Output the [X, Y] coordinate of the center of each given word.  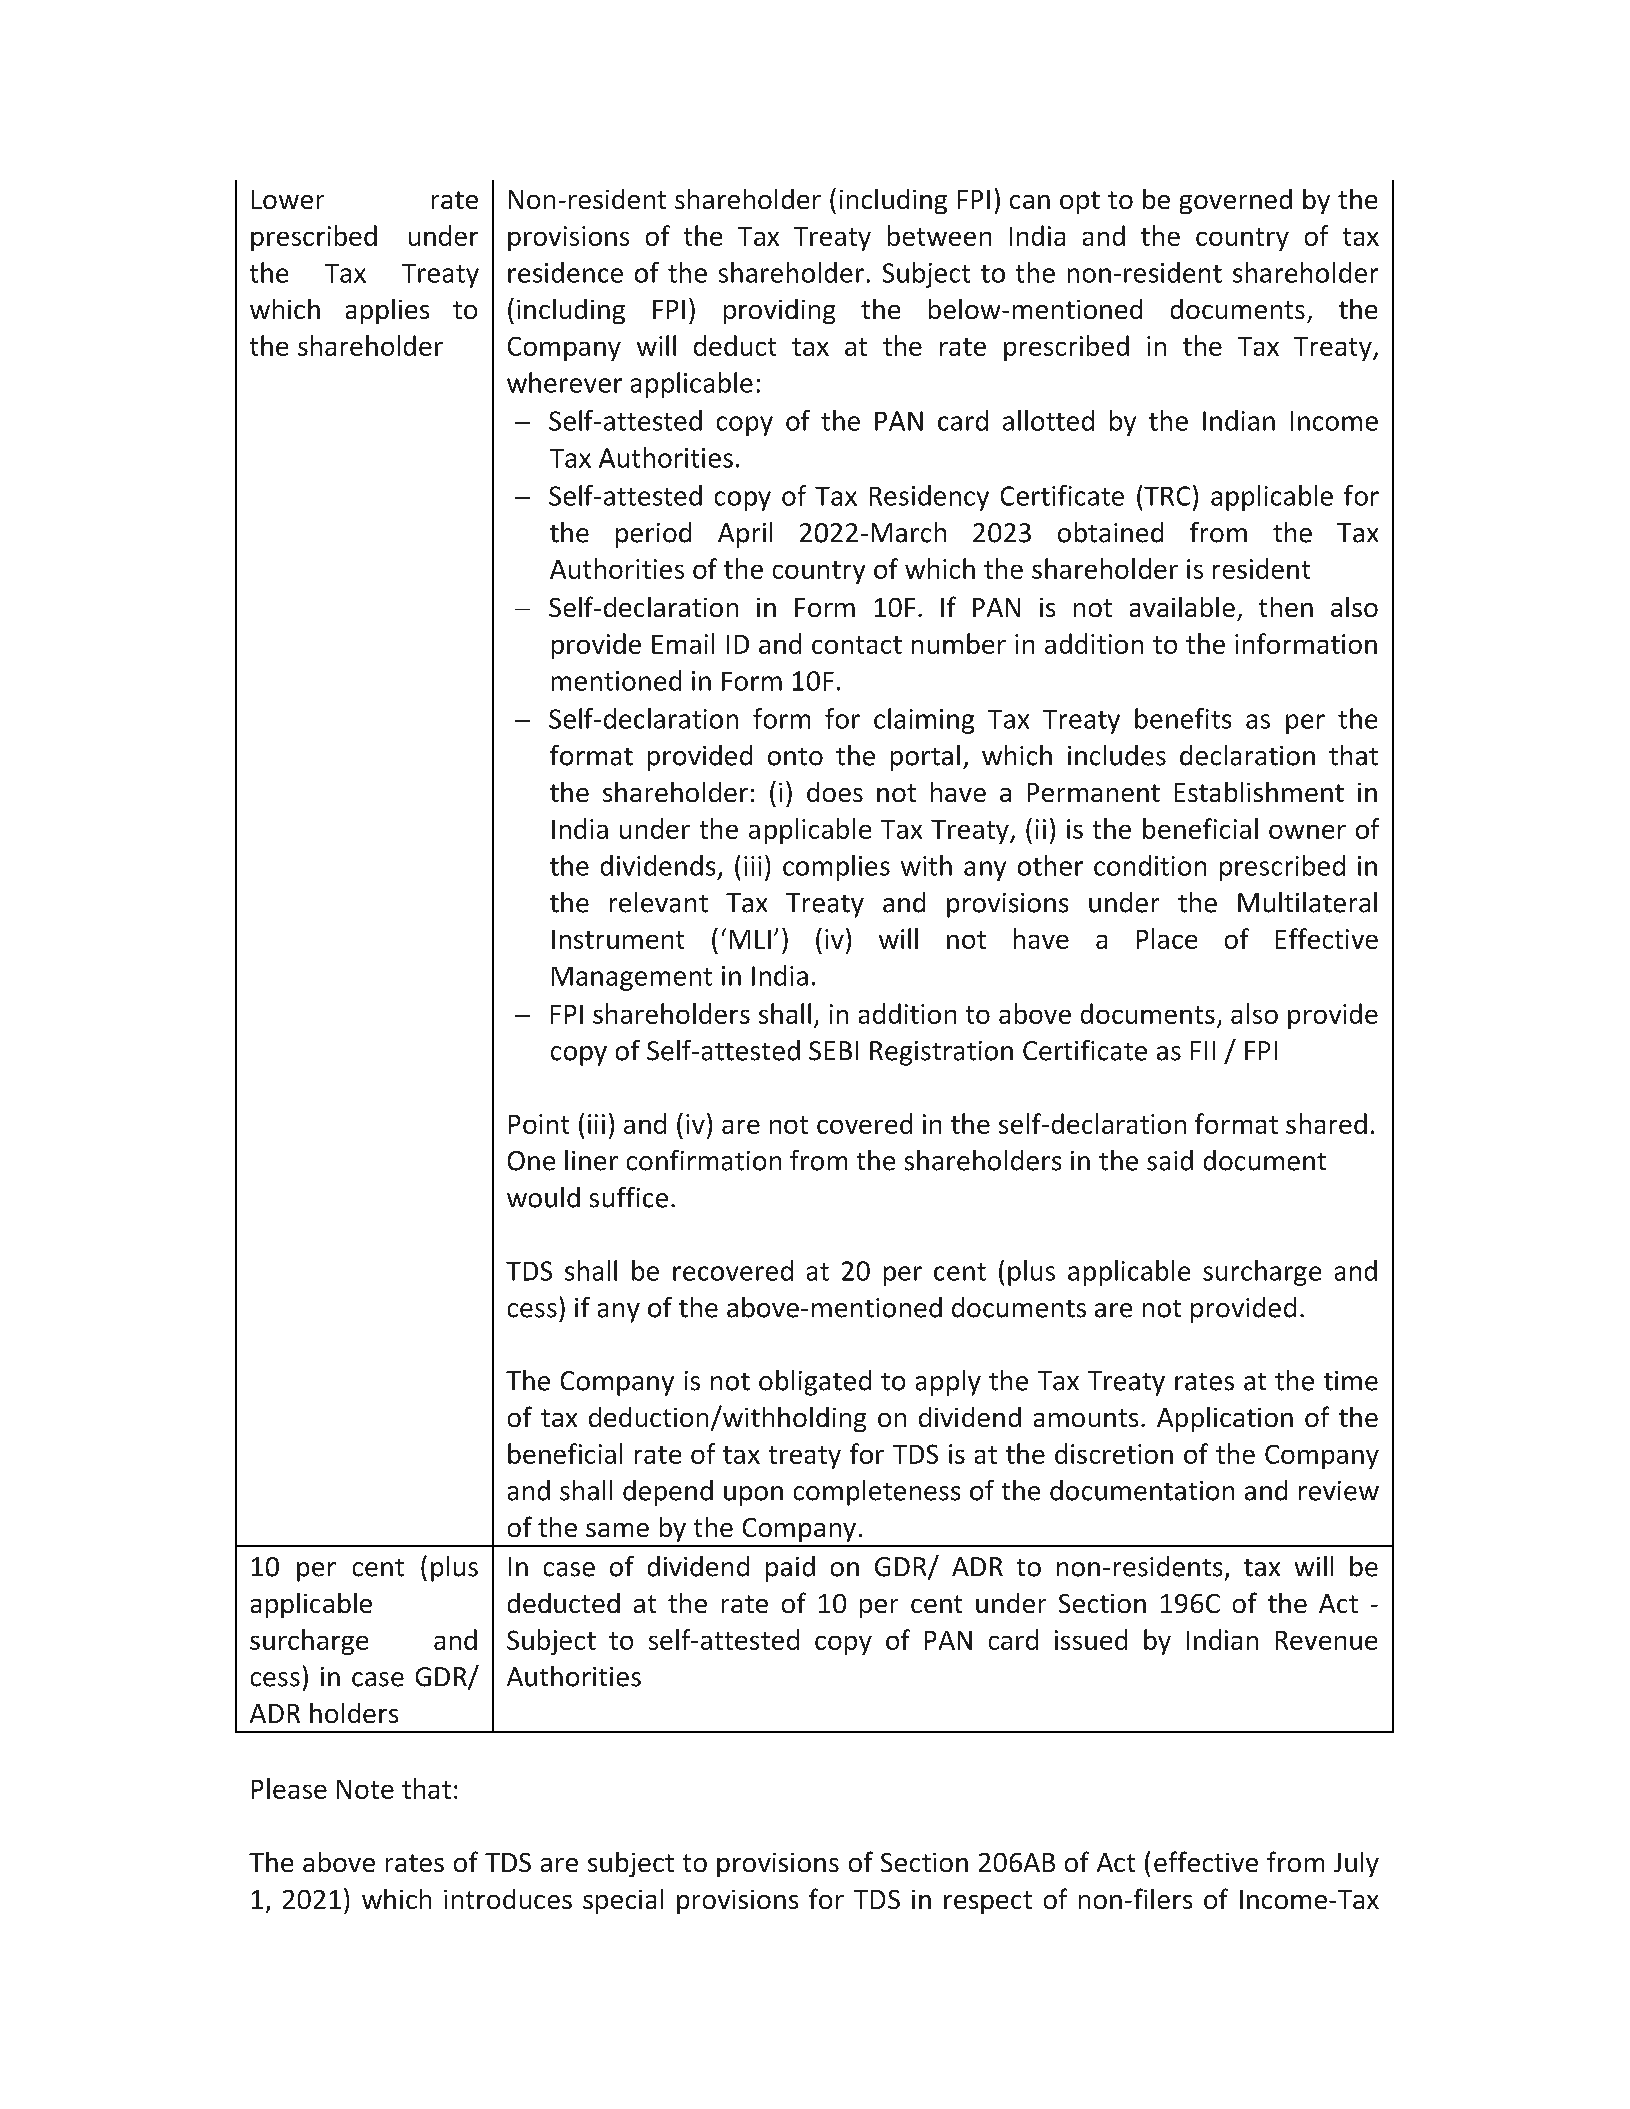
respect [988, 1902]
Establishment [1259, 792]
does [835, 792]
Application [1225, 1419]
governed [1236, 201]
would [543, 1197]
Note [365, 1789]
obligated [815, 1383]
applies [387, 311]
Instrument [618, 939]
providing [779, 311]
